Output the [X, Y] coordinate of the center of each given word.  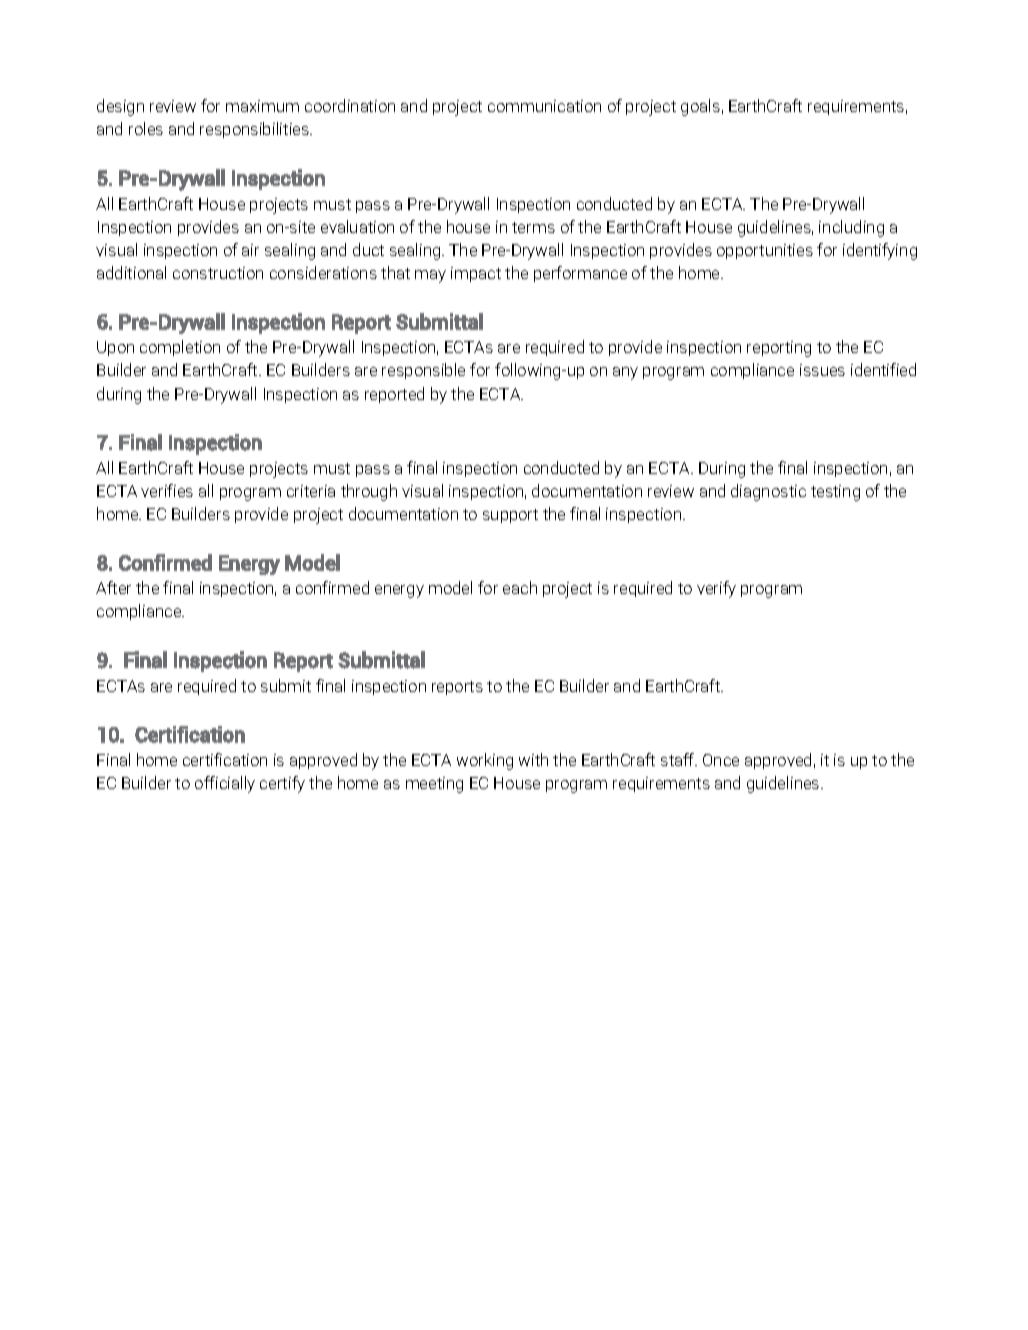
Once [721, 760]
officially [225, 784]
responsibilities [255, 130]
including [851, 228]
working [485, 761]
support [510, 516]
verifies [167, 490]
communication [544, 106]
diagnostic [768, 492]
